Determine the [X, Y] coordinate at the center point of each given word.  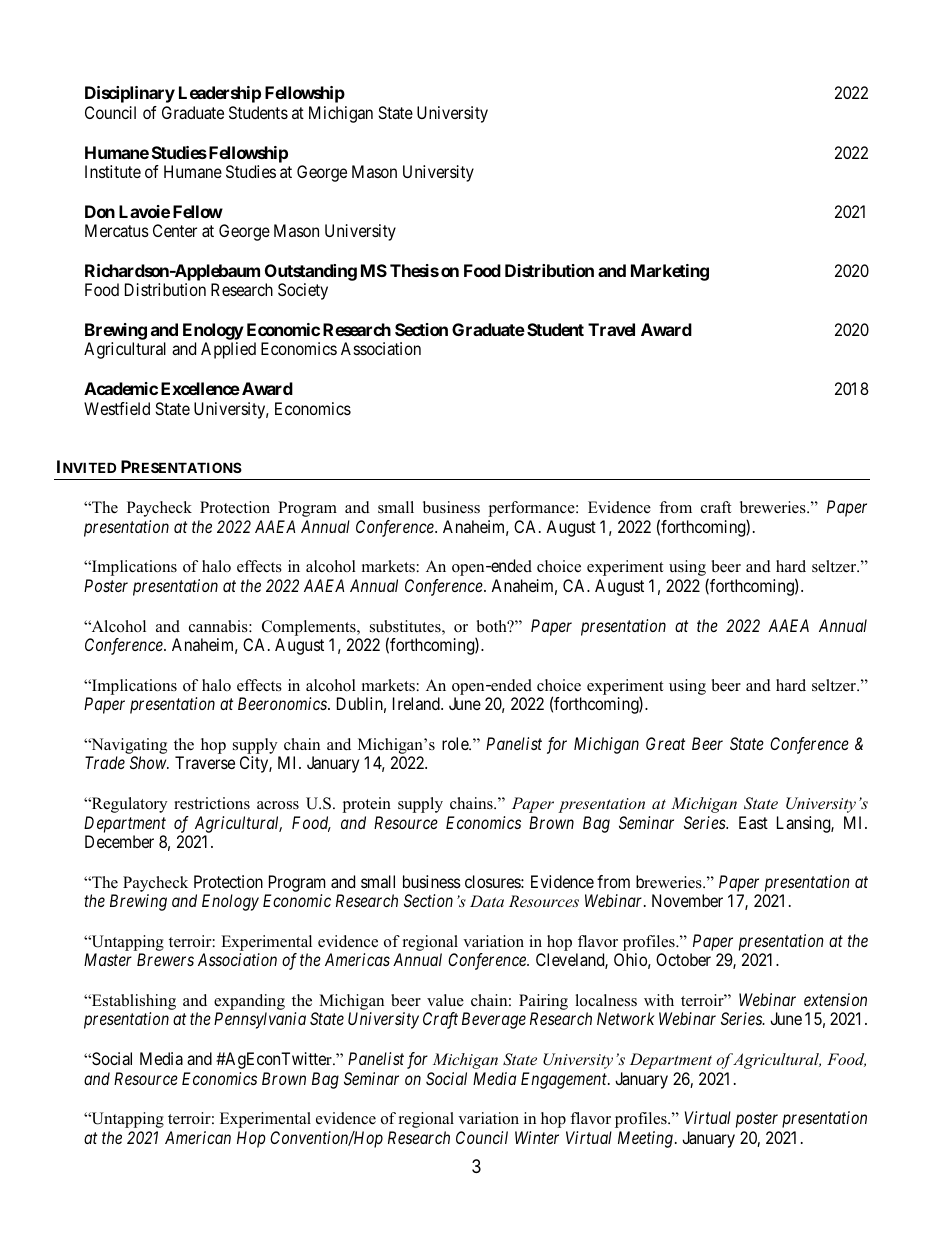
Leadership [220, 94]
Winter [537, 1137]
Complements [310, 628]
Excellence [200, 388]
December [119, 841]
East [753, 822]
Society [303, 291]
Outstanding [311, 272]
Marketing [670, 272]
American [198, 1137]
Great [665, 743]
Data [487, 901]
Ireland [417, 703]
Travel [611, 329]
